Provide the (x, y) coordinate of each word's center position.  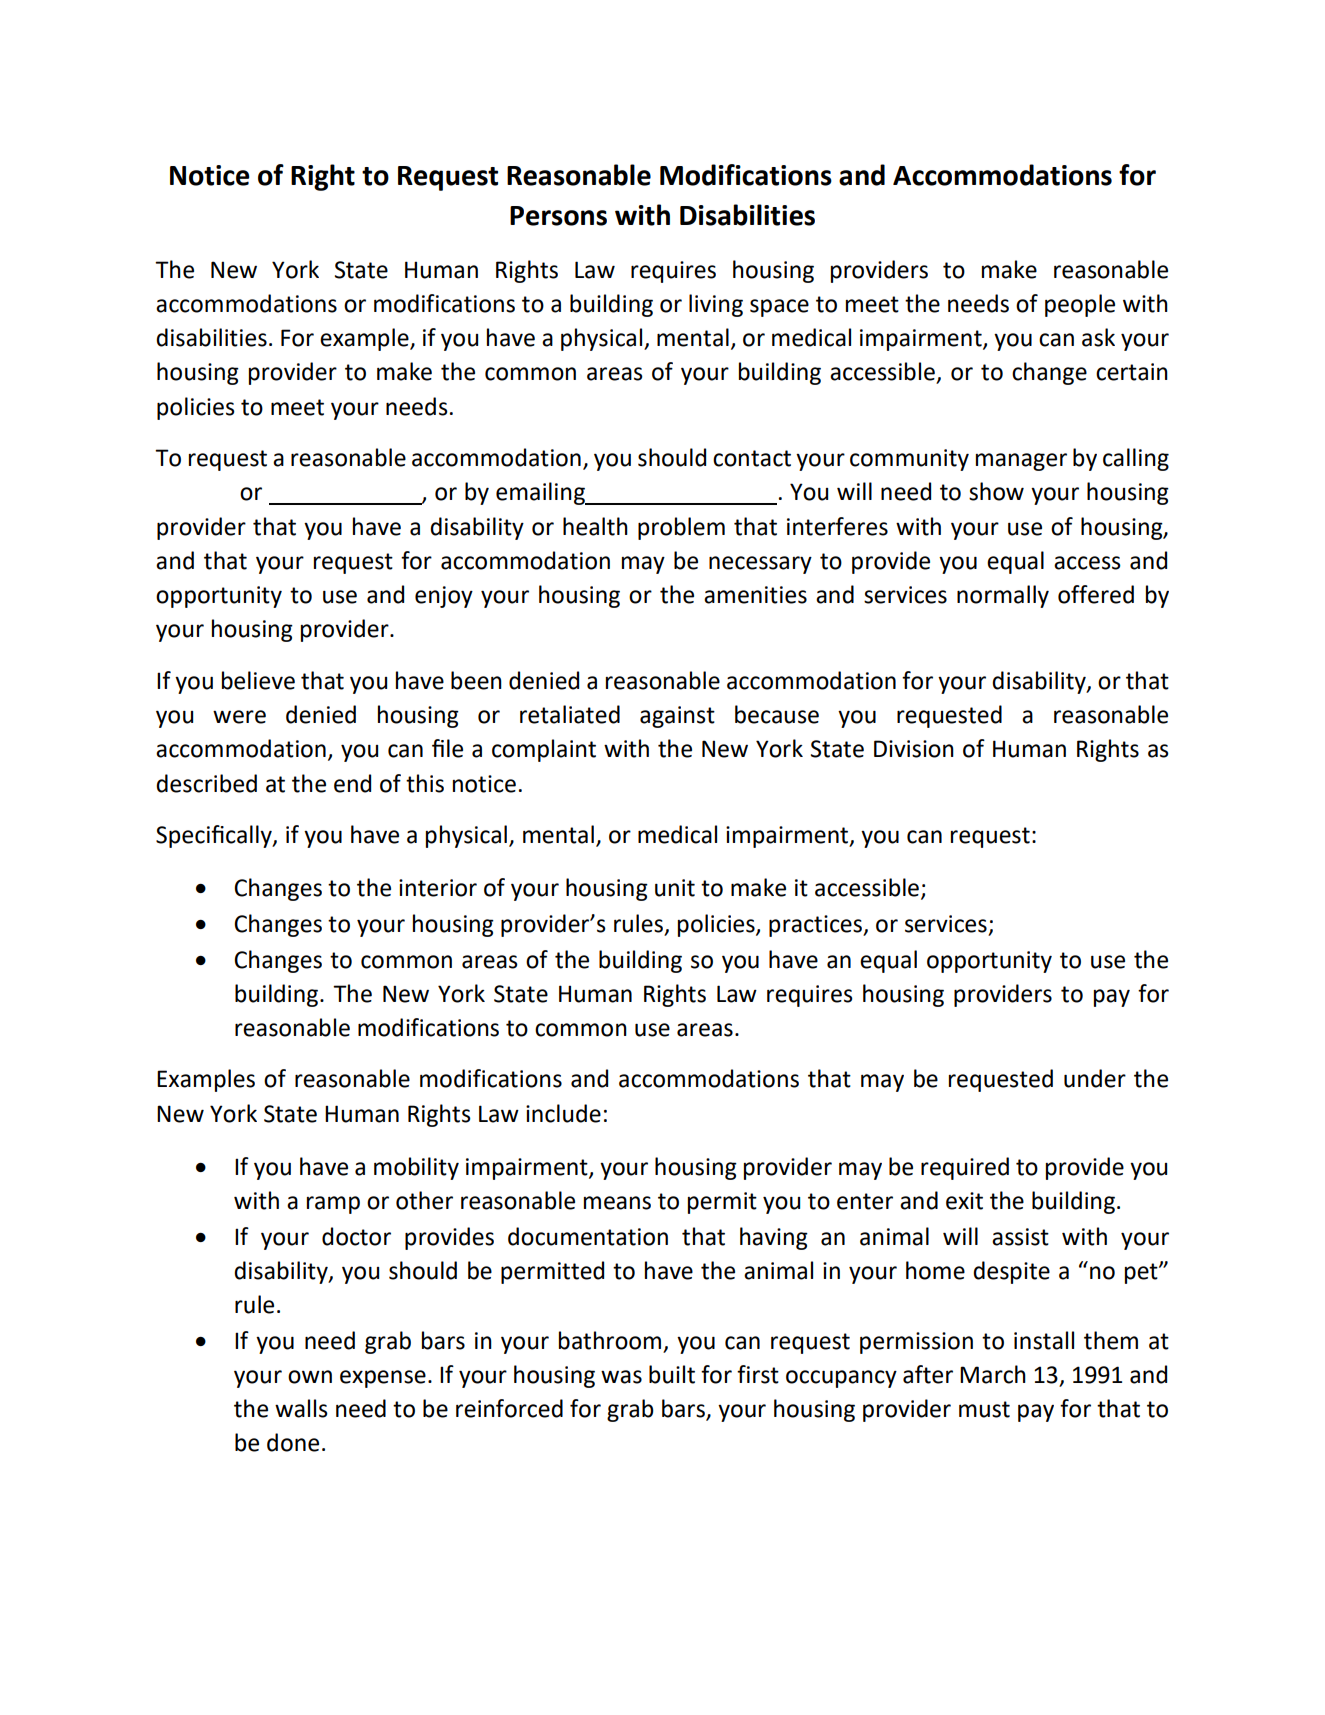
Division (914, 749)
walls (301, 1408)
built (672, 1374)
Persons (558, 216)
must (984, 1409)
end (352, 783)
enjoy (444, 597)
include (563, 1113)
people (1080, 305)
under (1095, 1078)
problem (681, 528)
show (996, 491)
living (716, 305)
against (677, 717)
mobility (416, 1168)
